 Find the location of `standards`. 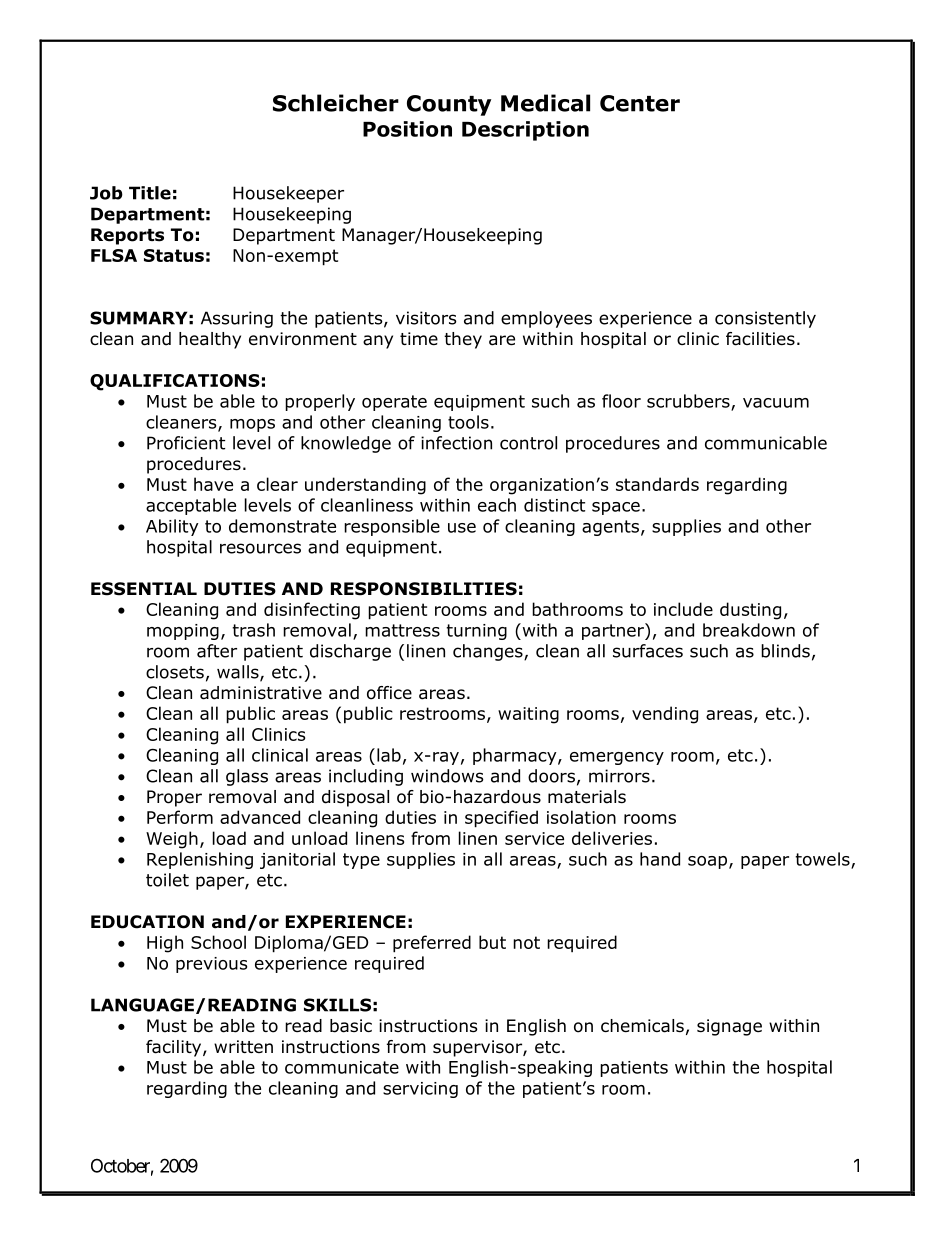

standards is located at coordinates (657, 484).
